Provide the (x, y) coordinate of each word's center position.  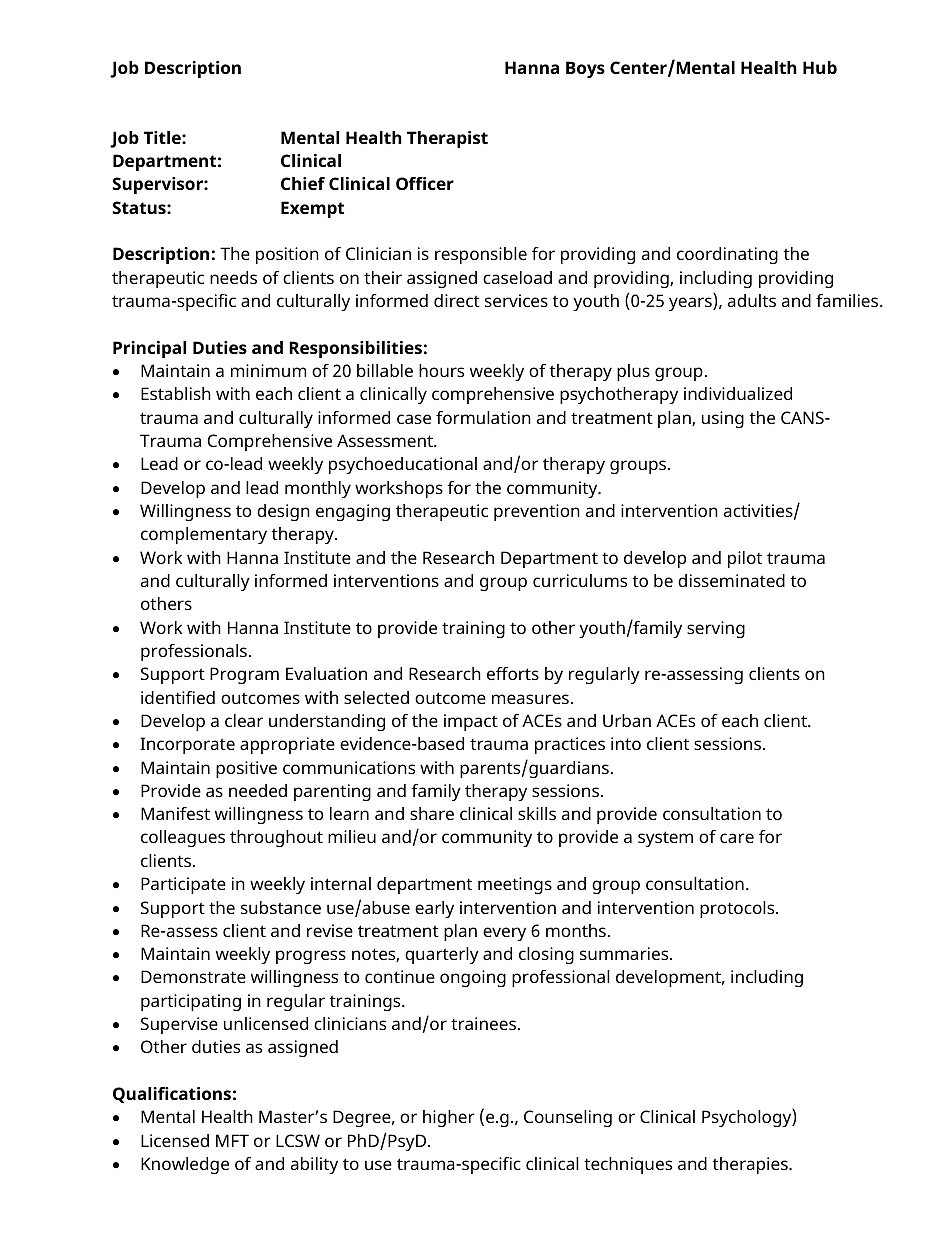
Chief (303, 183)
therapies (751, 1165)
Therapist (447, 139)
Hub (820, 67)
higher (449, 1118)
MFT (232, 1140)
